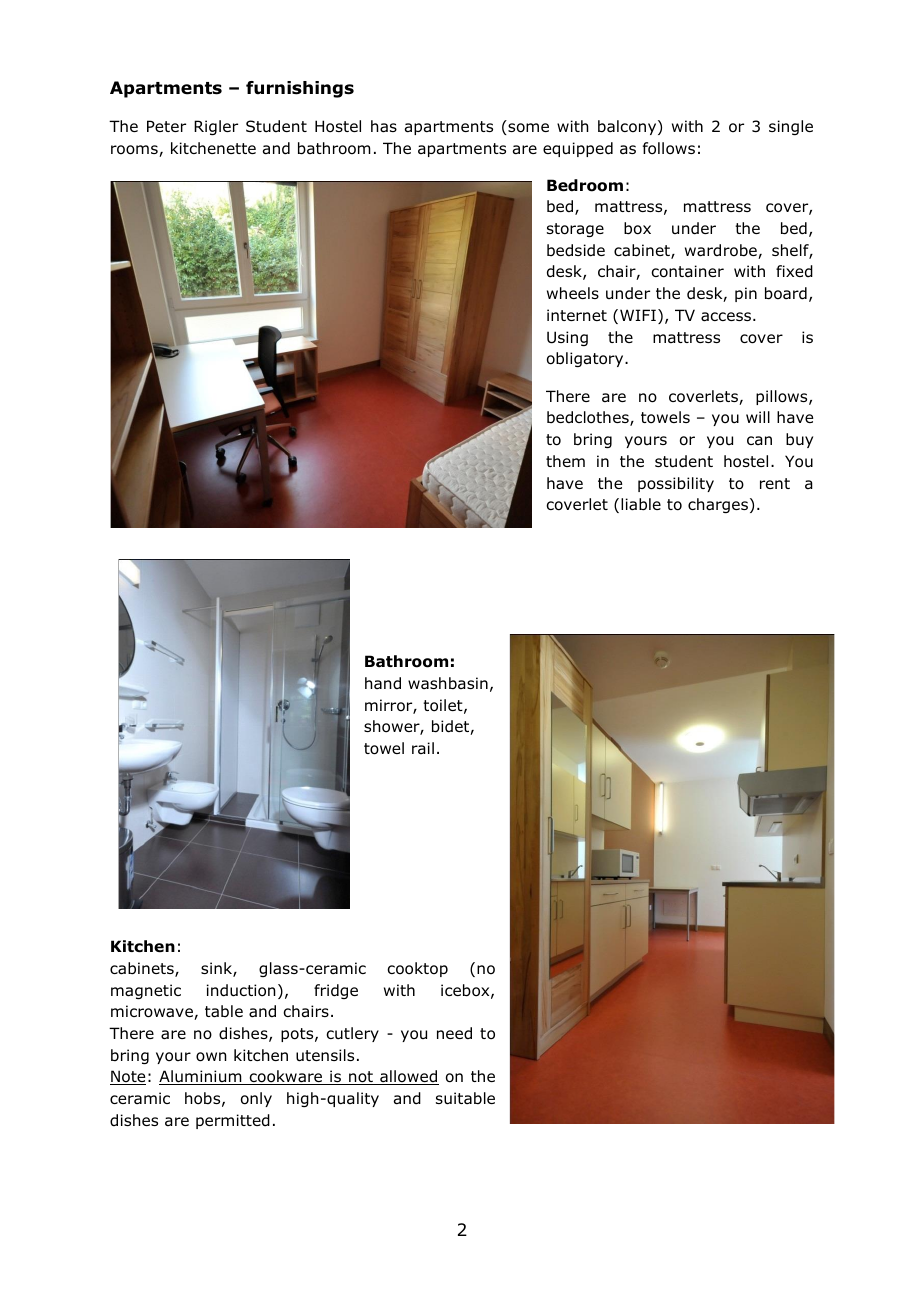  Describe the element at coordinates (454, 1033) in the screenshot. I see `need` at that location.
